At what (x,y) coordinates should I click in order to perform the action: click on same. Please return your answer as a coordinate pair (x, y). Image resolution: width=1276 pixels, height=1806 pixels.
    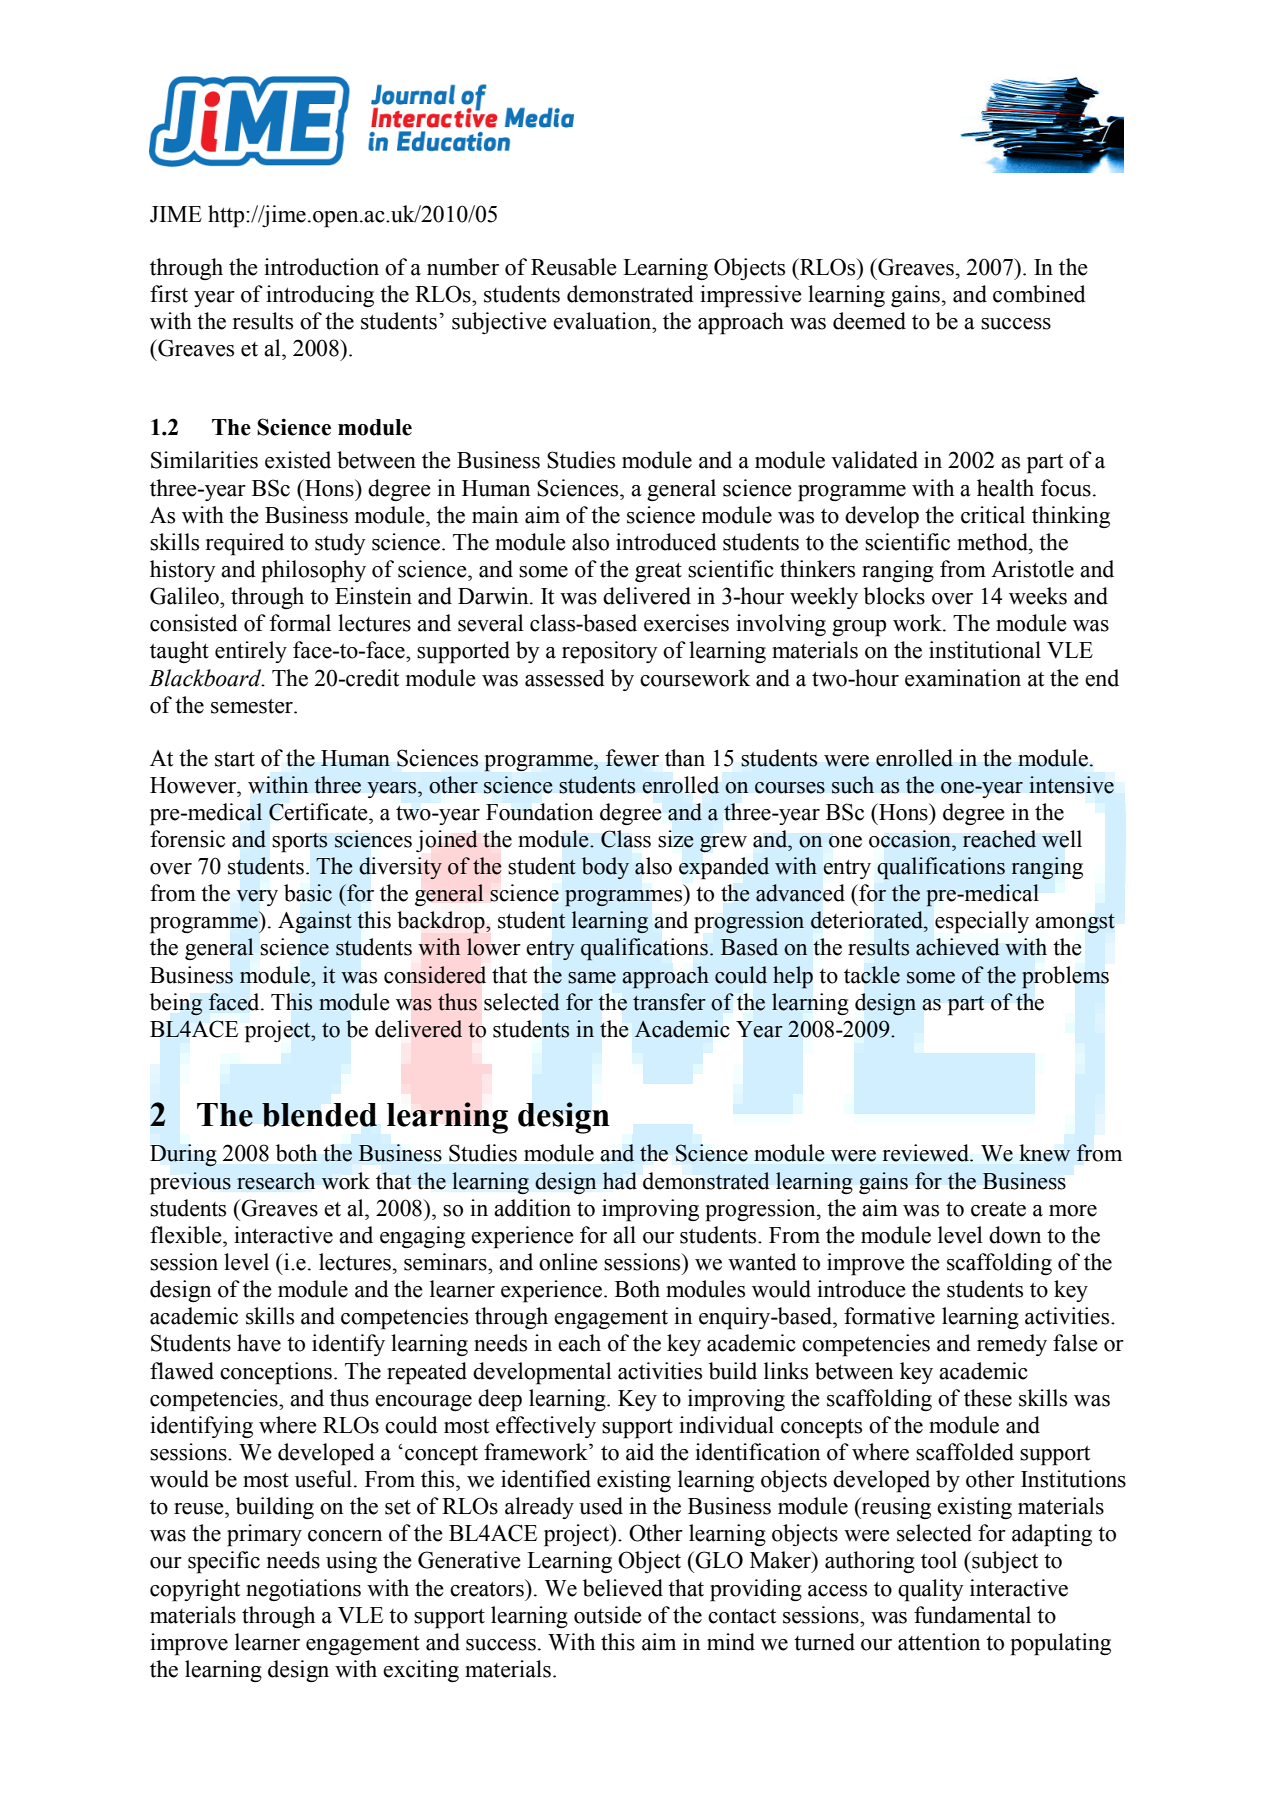
    Looking at the image, I should click on (592, 978).
